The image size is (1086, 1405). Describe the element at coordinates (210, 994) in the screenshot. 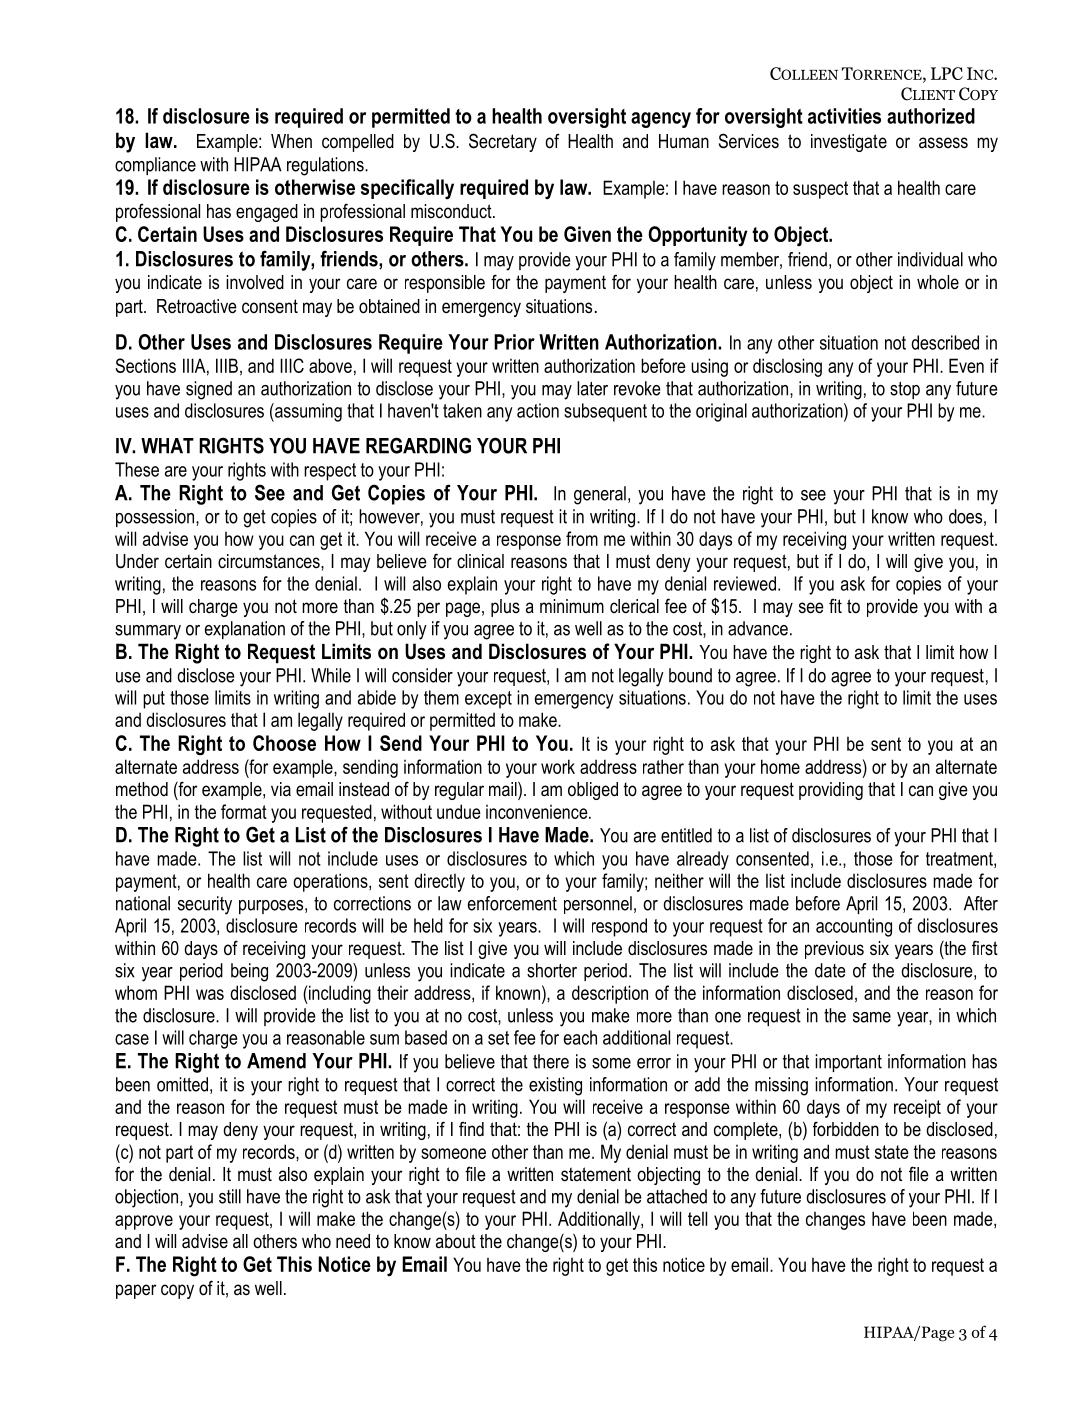

I see `was` at that location.
